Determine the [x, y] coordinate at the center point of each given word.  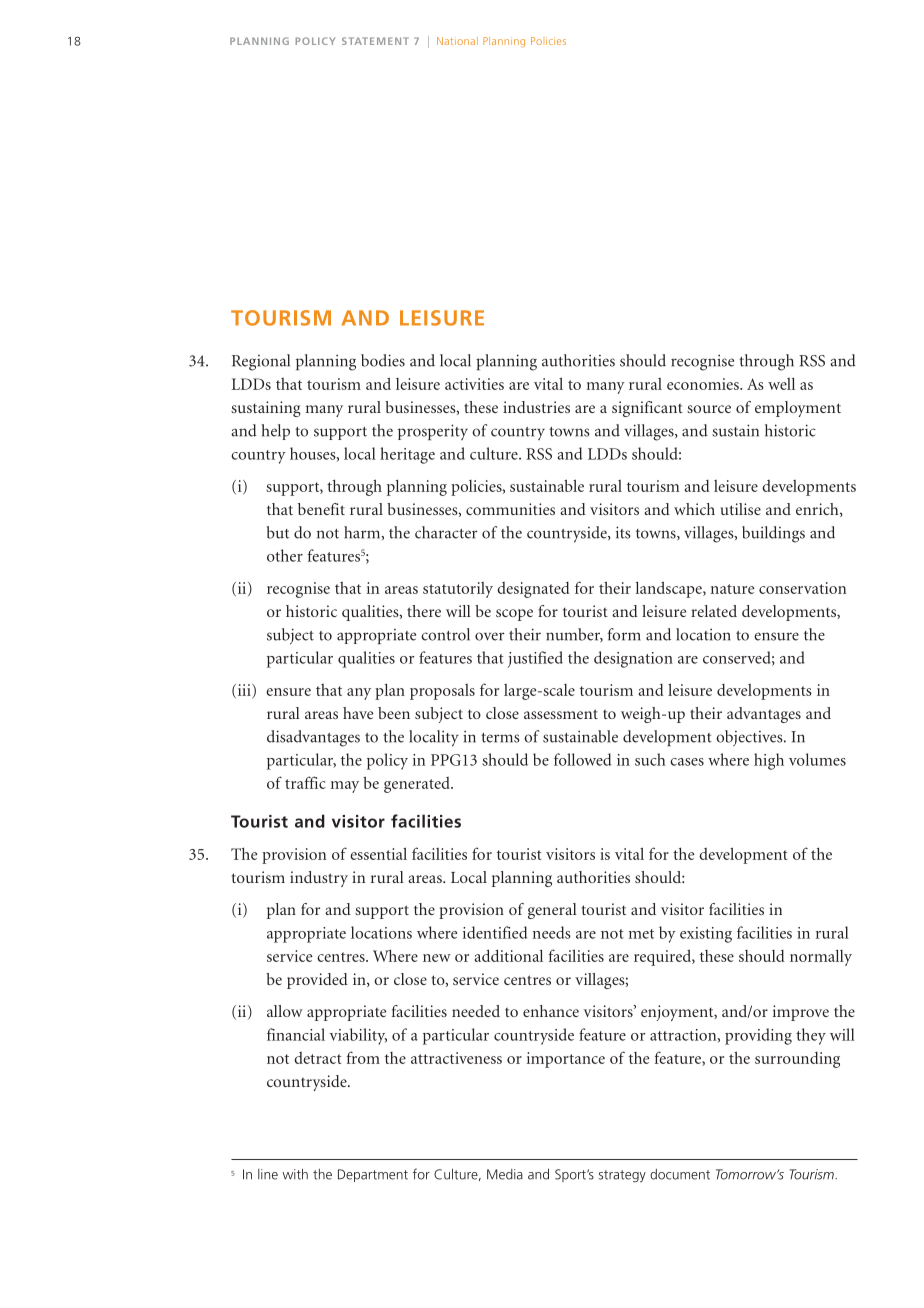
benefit [321, 509]
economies [704, 384]
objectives [750, 738]
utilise [741, 509]
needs [552, 932]
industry [319, 879]
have [358, 713]
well [781, 383]
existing [706, 935]
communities [510, 509]
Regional [261, 362]
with [295, 1174]
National [457, 41]
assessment [561, 714]
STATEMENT [375, 41]
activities [474, 384]
